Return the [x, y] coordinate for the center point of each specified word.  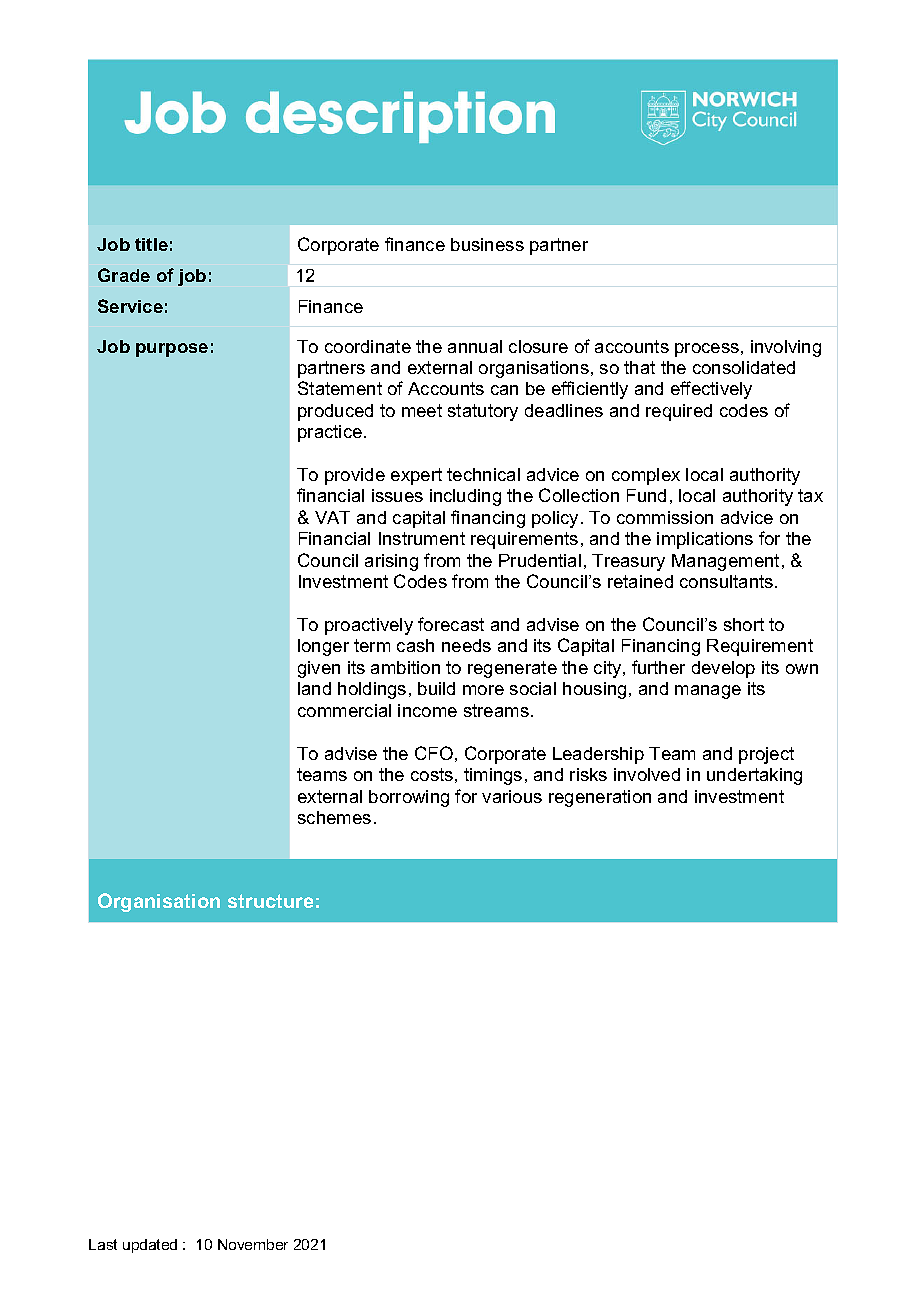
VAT [332, 517]
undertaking [754, 776]
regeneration [600, 798]
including [465, 497]
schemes [334, 817]
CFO [434, 753]
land [314, 688]
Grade [124, 275]
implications [705, 540]
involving [786, 348]
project [766, 755]
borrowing [409, 798]
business [487, 244]
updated [150, 1246]
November [253, 1244]
